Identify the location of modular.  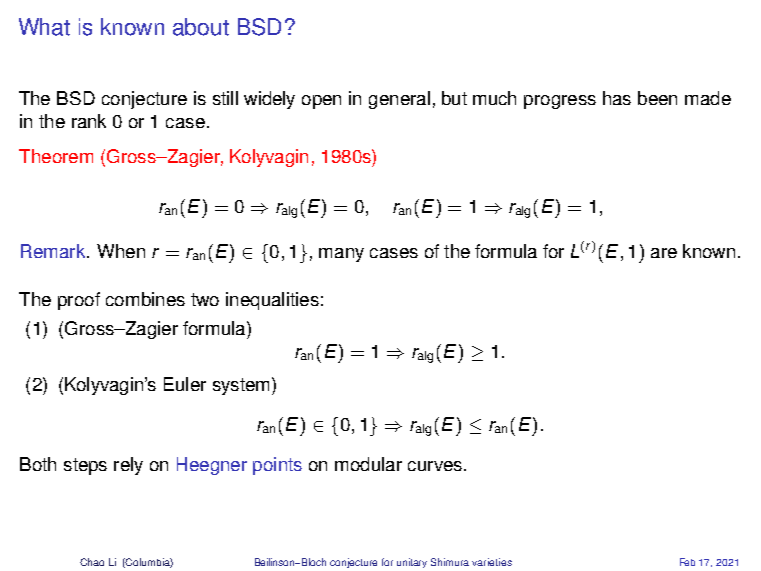
(368, 464).
